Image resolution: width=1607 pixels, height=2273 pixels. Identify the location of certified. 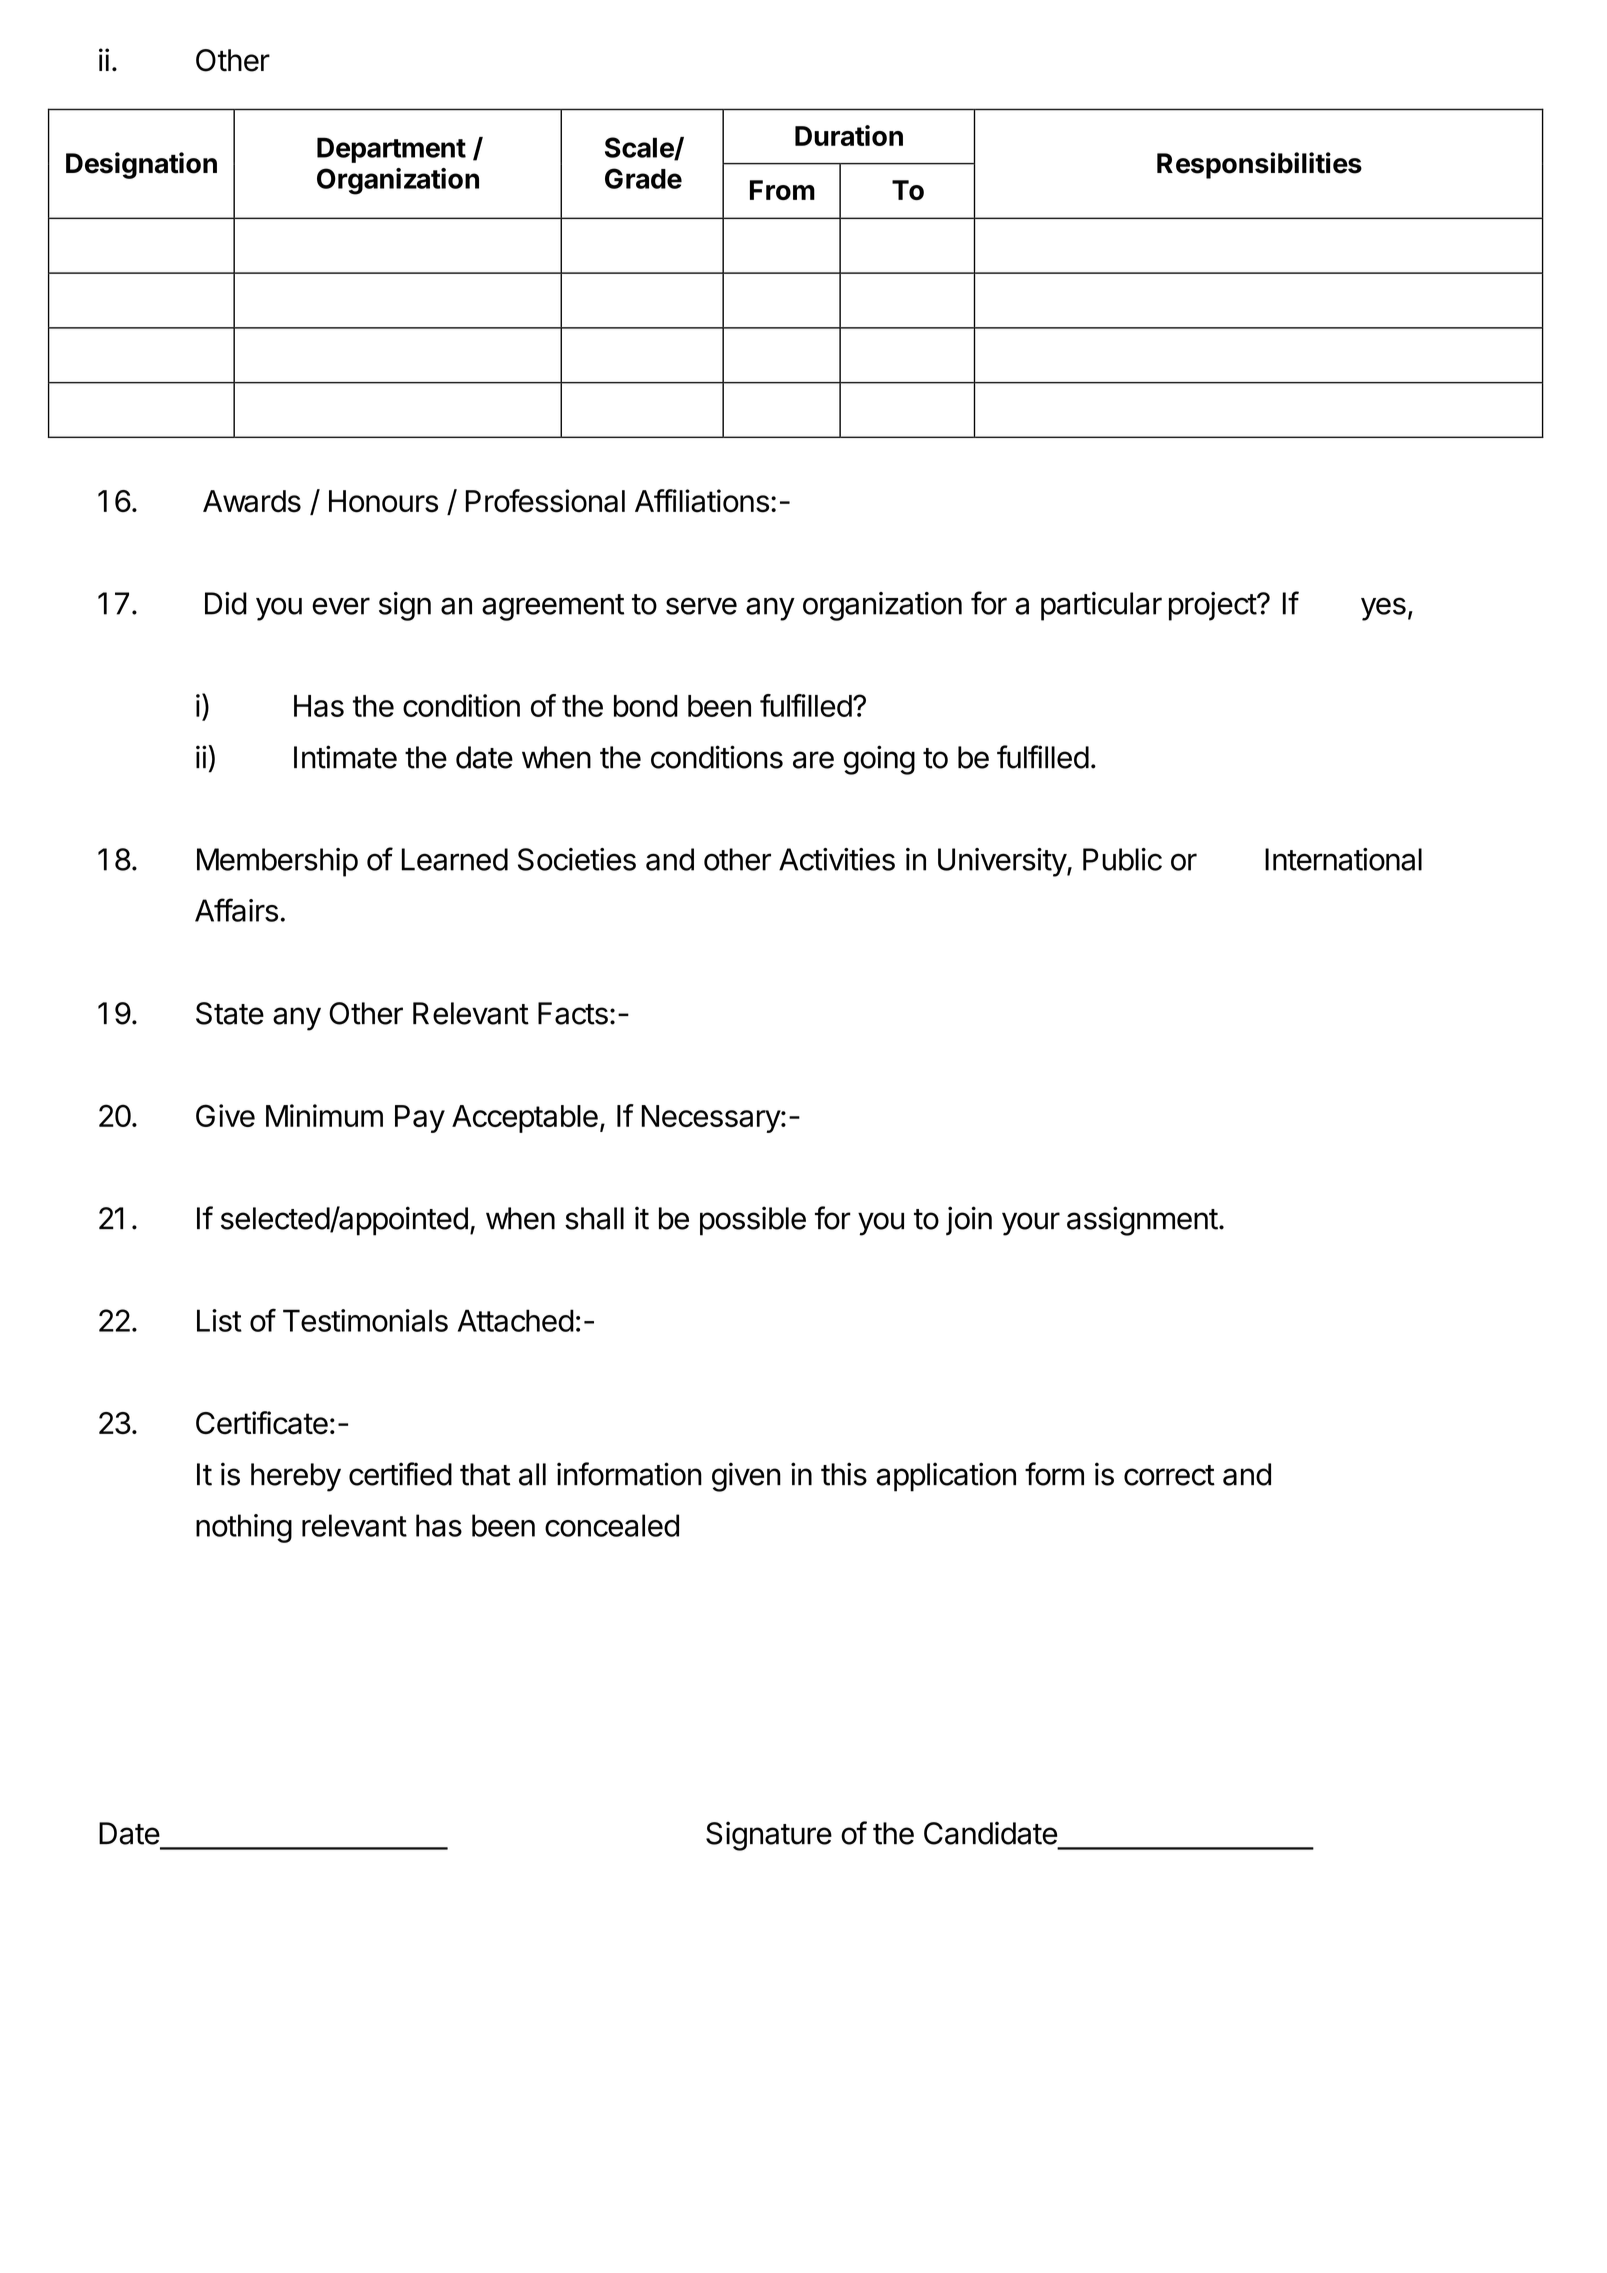
(400, 1474).
